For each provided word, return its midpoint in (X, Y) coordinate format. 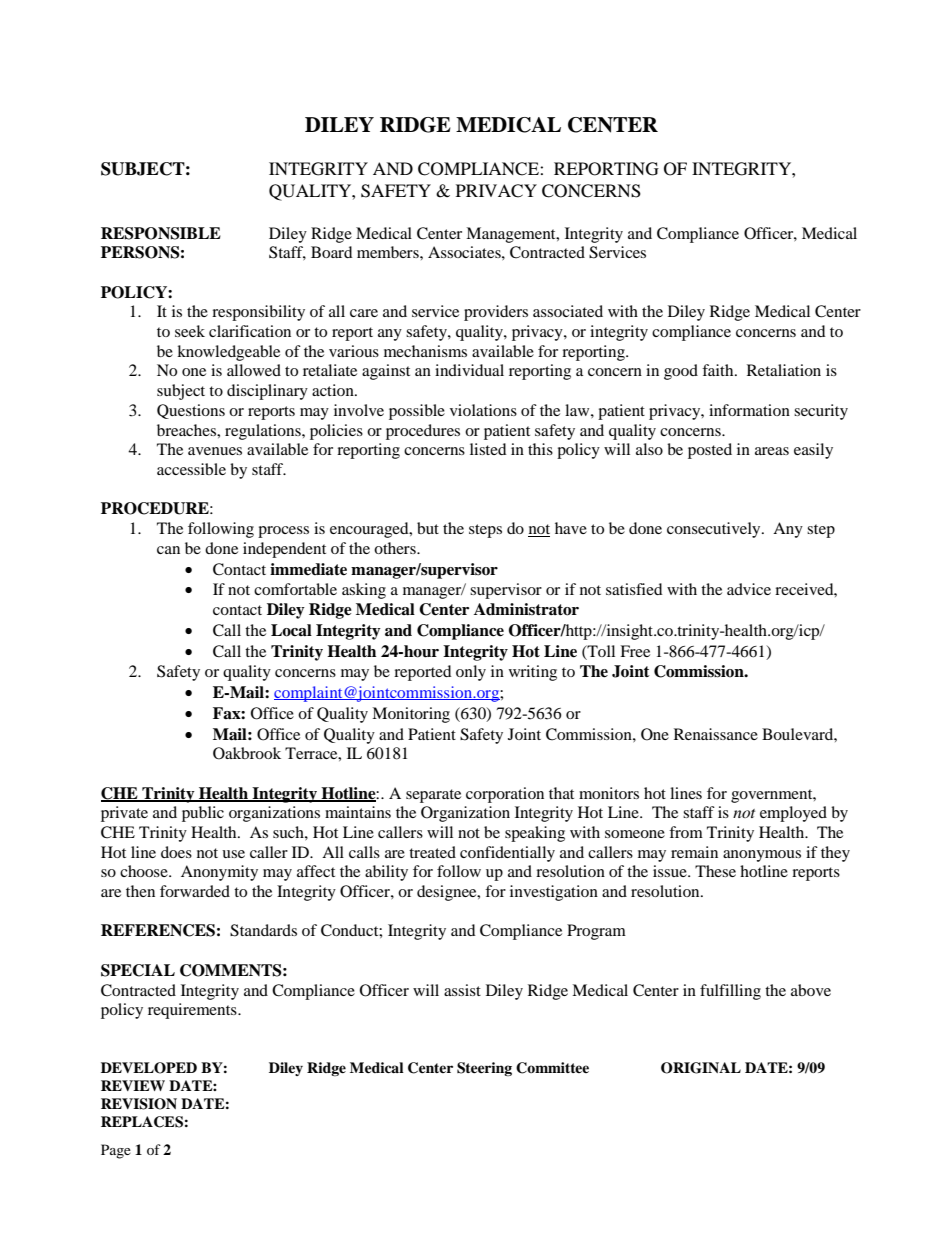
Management (512, 235)
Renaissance (716, 734)
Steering (484, 1069)
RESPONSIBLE (161, 233)
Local (291, 630)
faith (719, 370)
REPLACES (142, 1122)
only (471, 673)
